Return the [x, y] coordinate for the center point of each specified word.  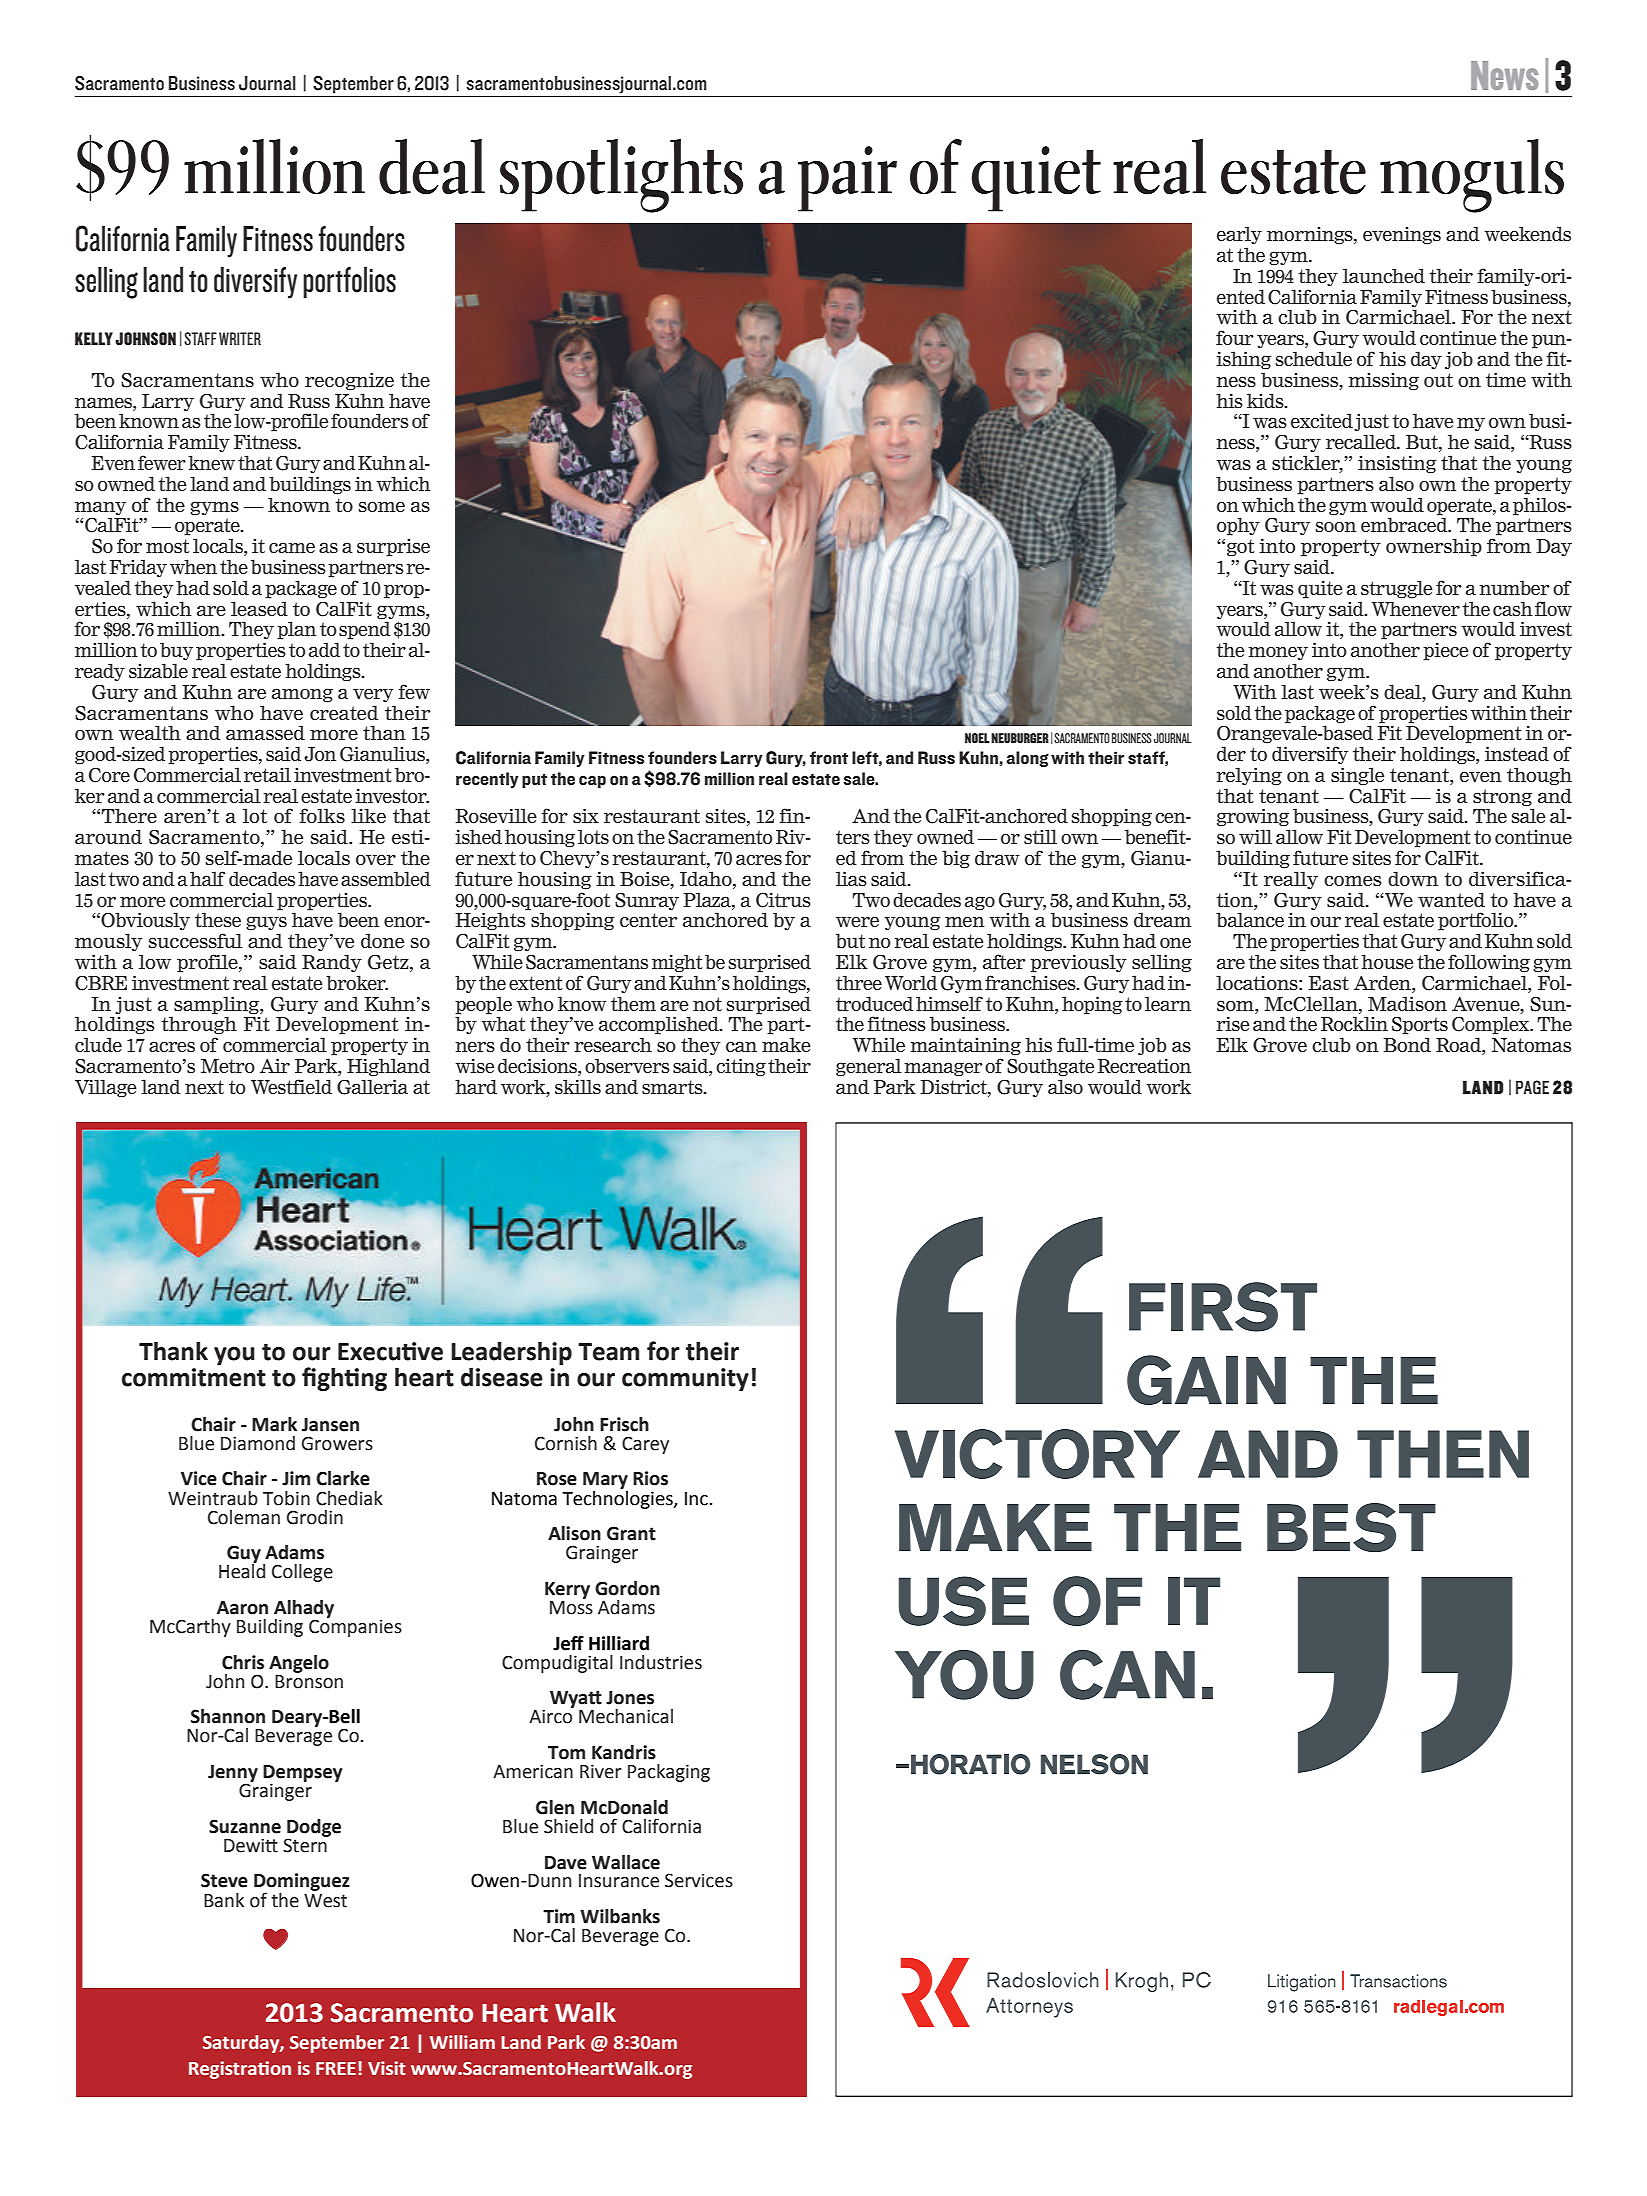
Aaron [242, 1608]
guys [266, 923]
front [829, 757]
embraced [1405, 524]
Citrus [783, 900]
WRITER [240, 338]
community [685, 1379]
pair [847, 179]
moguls [1472, 176]
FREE [336, 2068]
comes [1353, 880]
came [292, 547]
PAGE [1532, 1087]
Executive [390, 1351]
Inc [697, 1499]
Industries [661, 1662]
